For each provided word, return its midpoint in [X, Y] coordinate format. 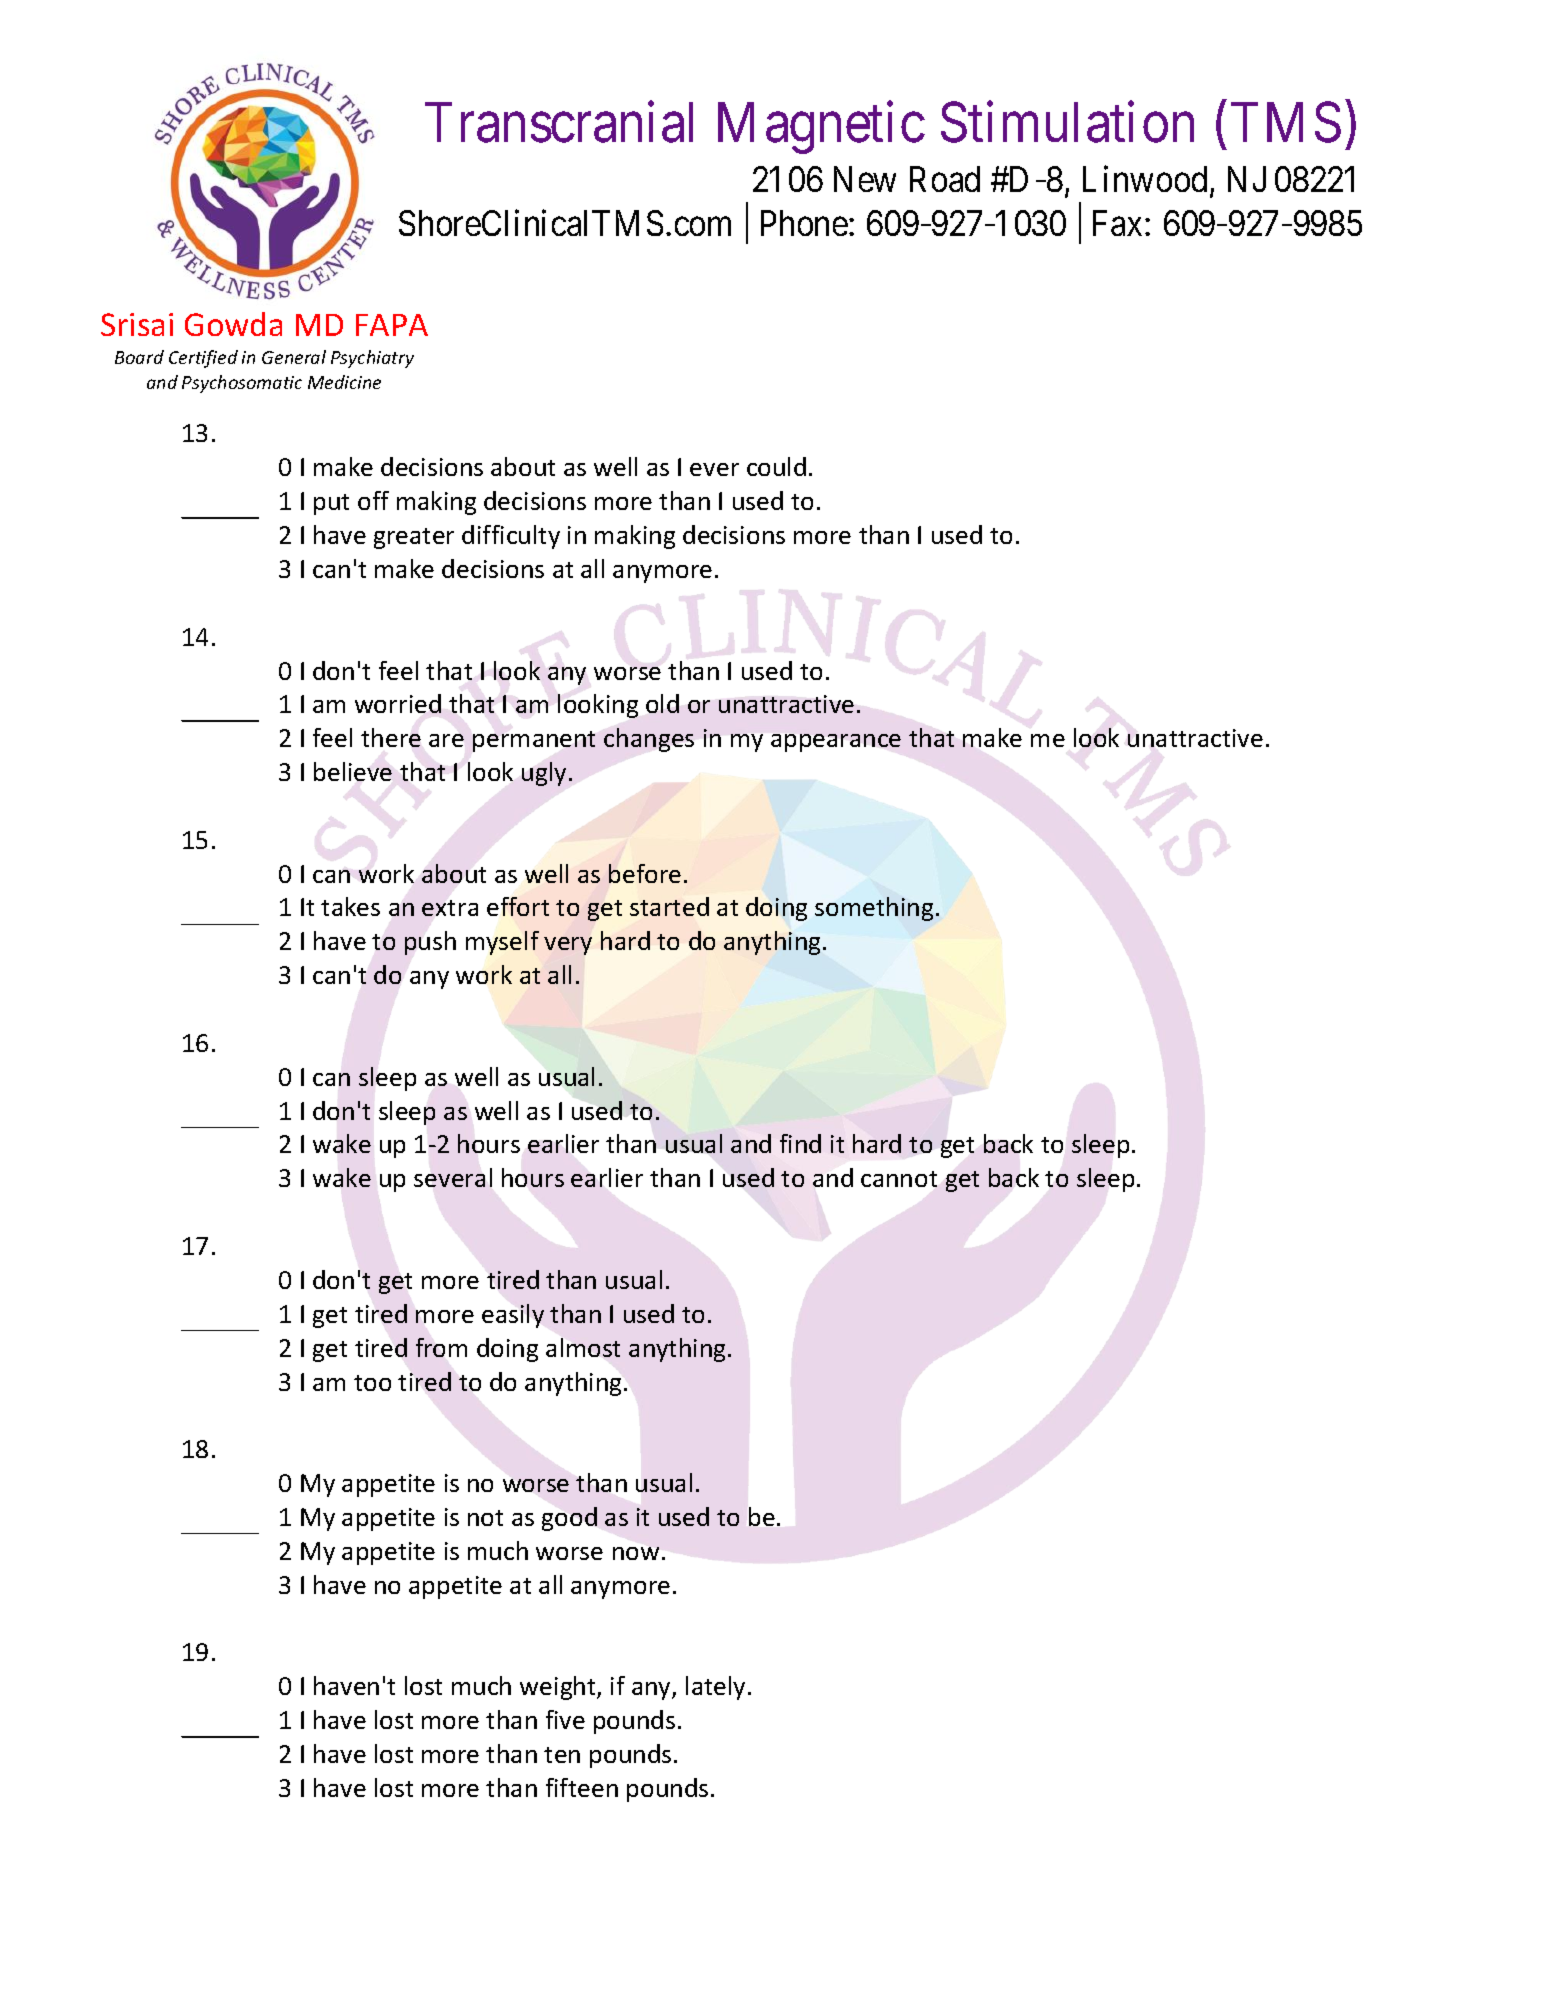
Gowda [233, 324]
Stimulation [1067, 122]
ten [562, 1755]
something [874, 909]
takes [350, 906]
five [565, 1719]
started [669, 906]
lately [715, 1688]
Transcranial [559, 122]
